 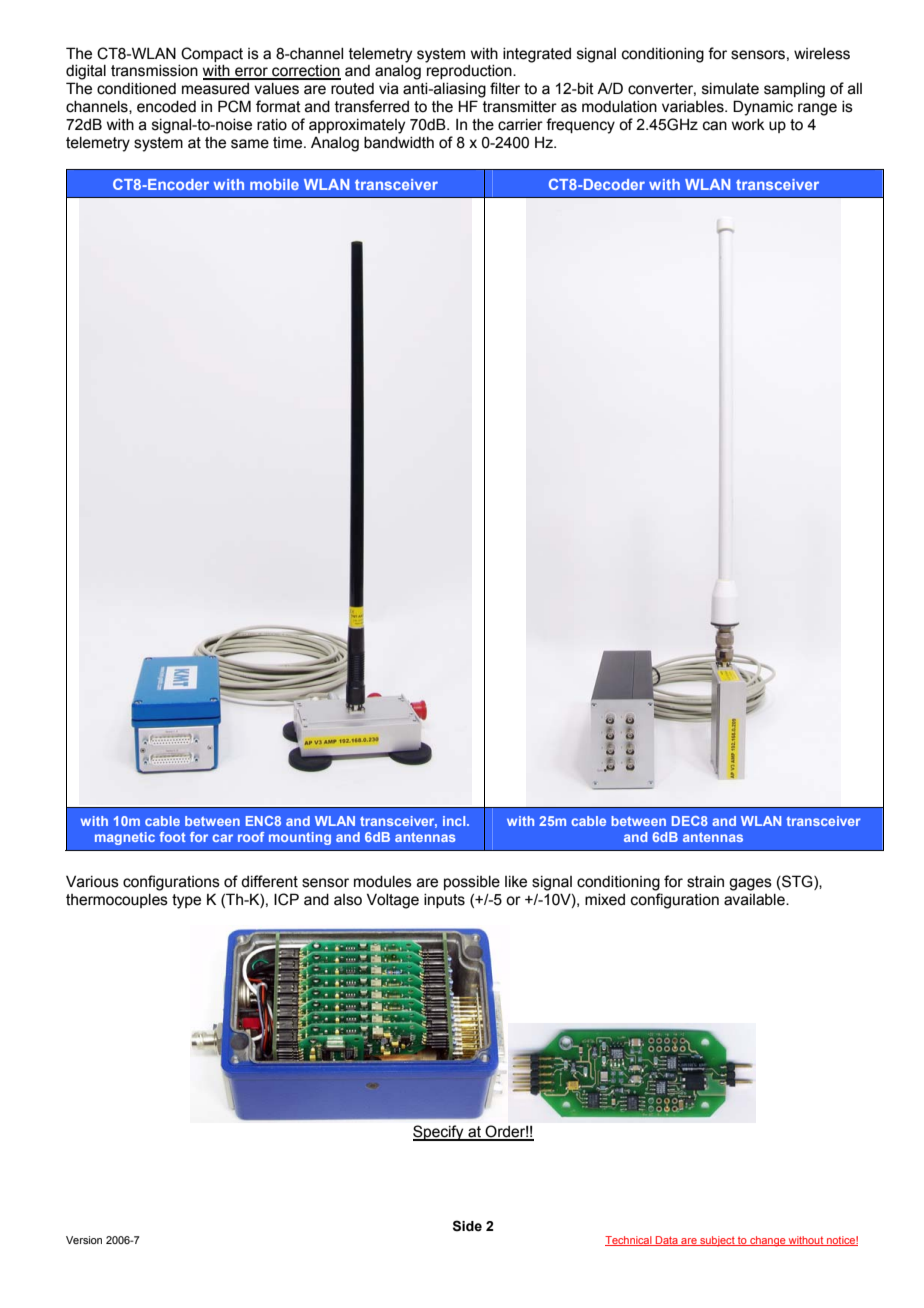 What do you see at coordinates (172, 837) in the screenshot?
I see `foot` at bounding box center [172, 837].
